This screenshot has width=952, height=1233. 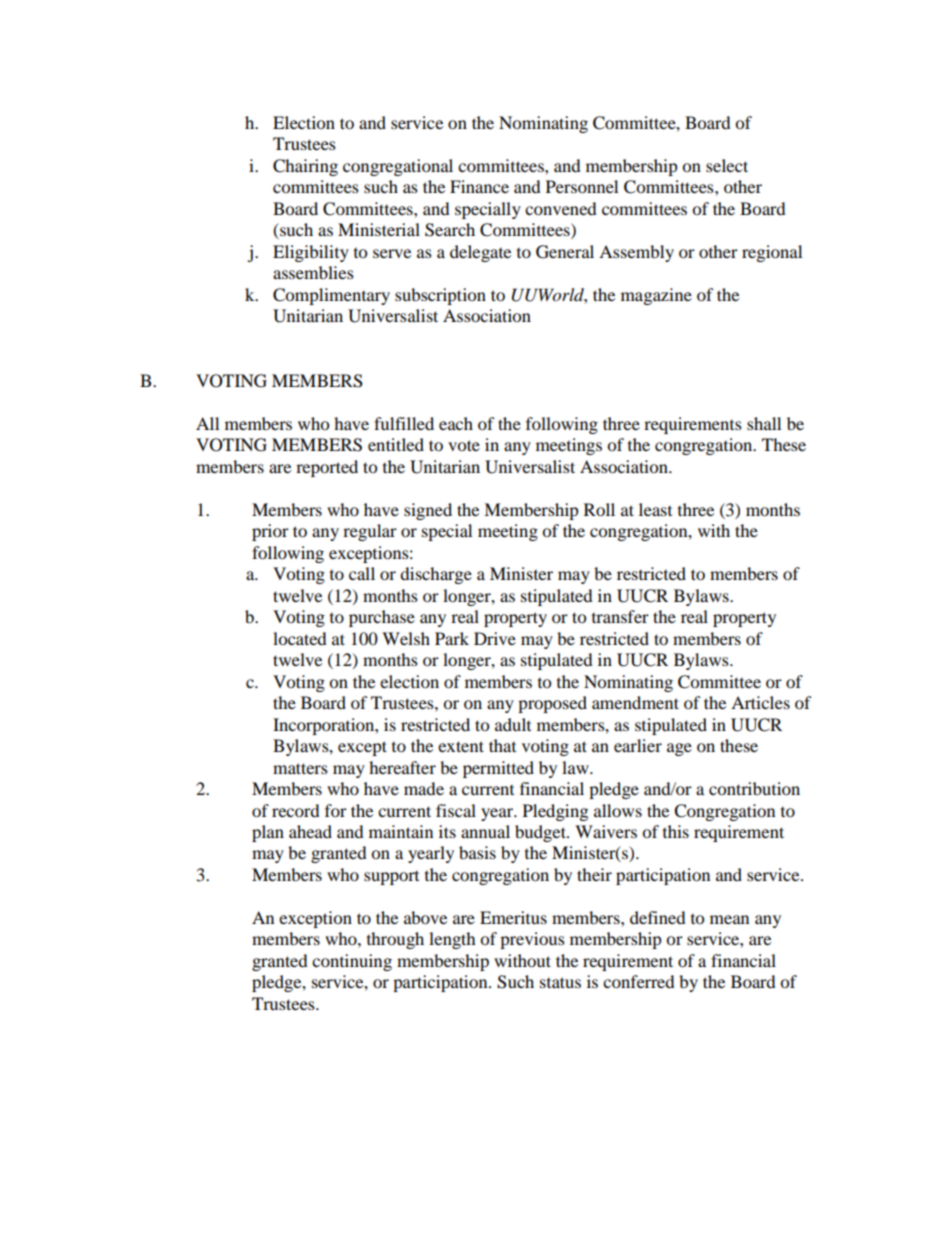 I want to click on least, so click(x=655, y=509).
